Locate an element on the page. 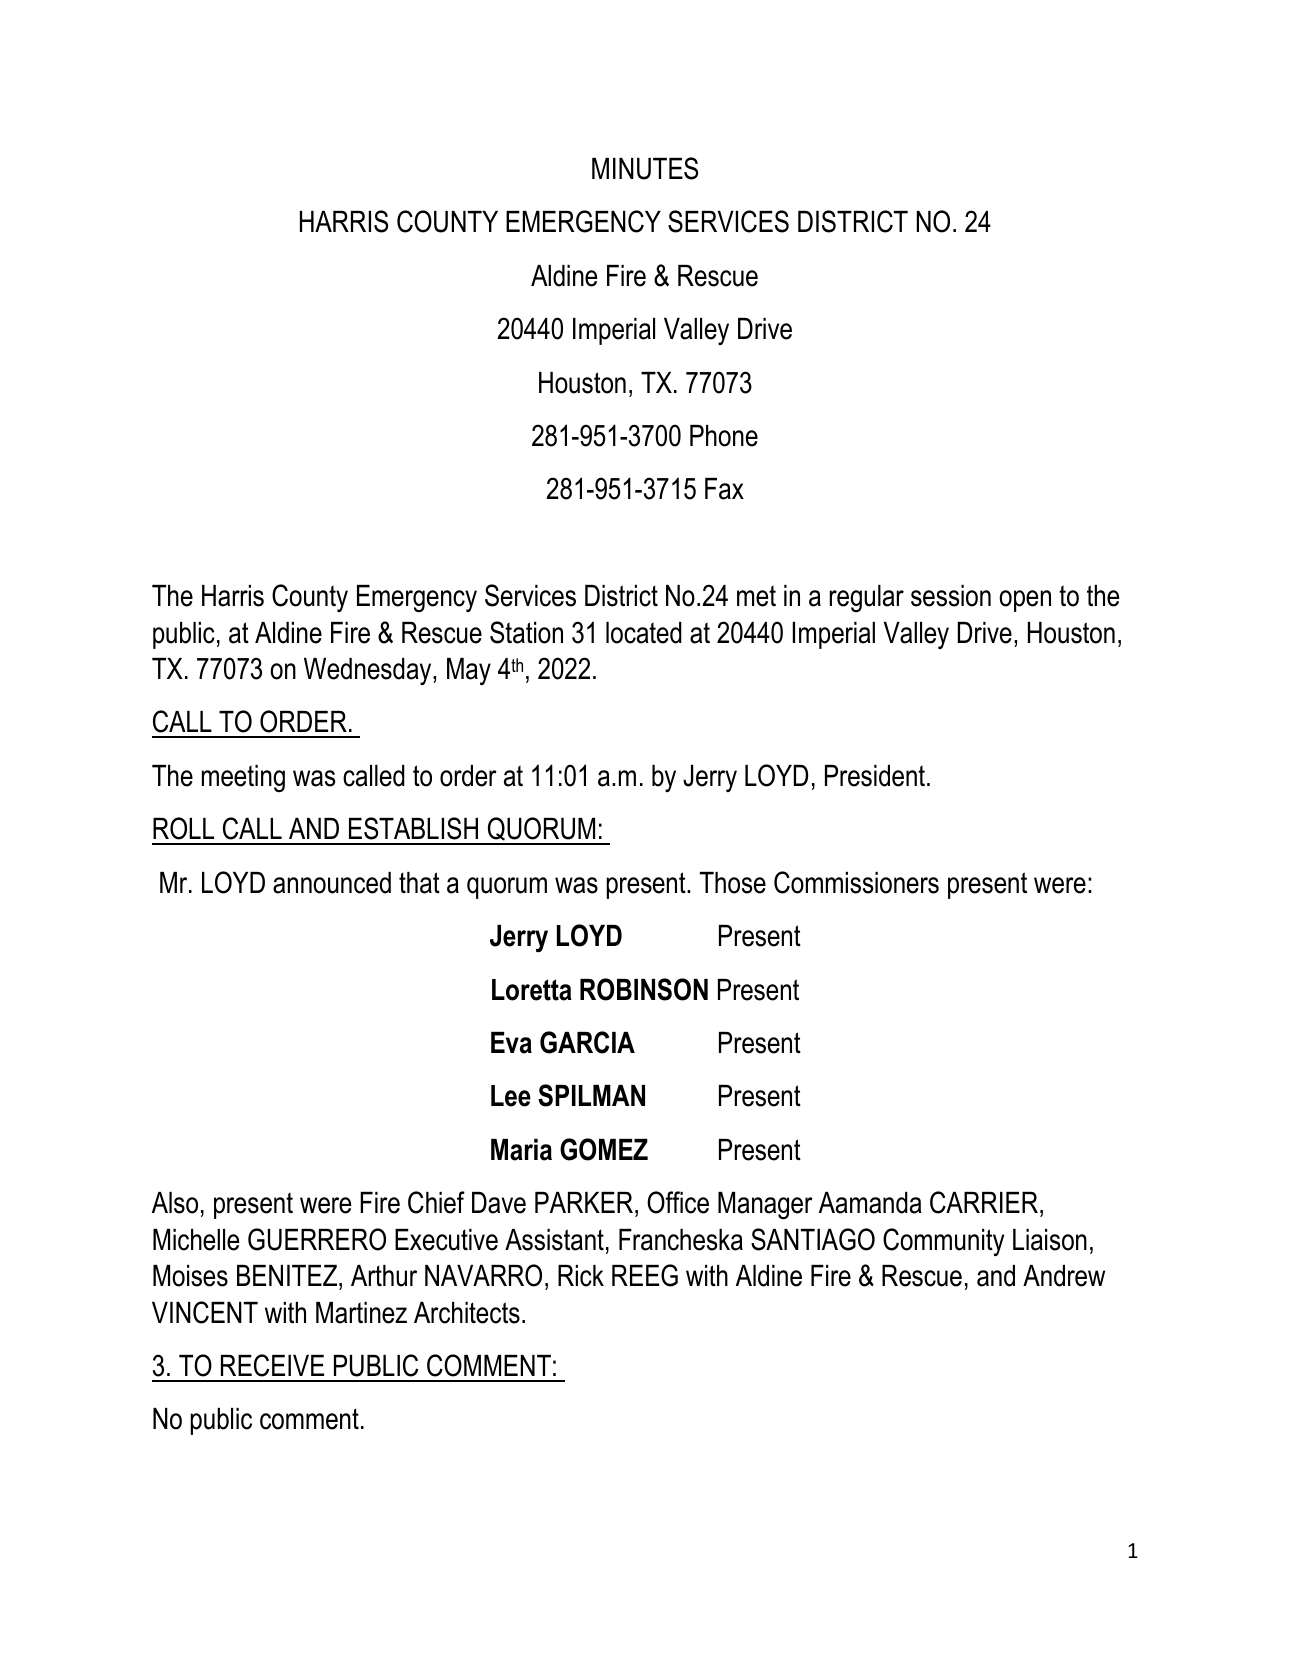  Wednesday is located at coordinates (369, 671).
